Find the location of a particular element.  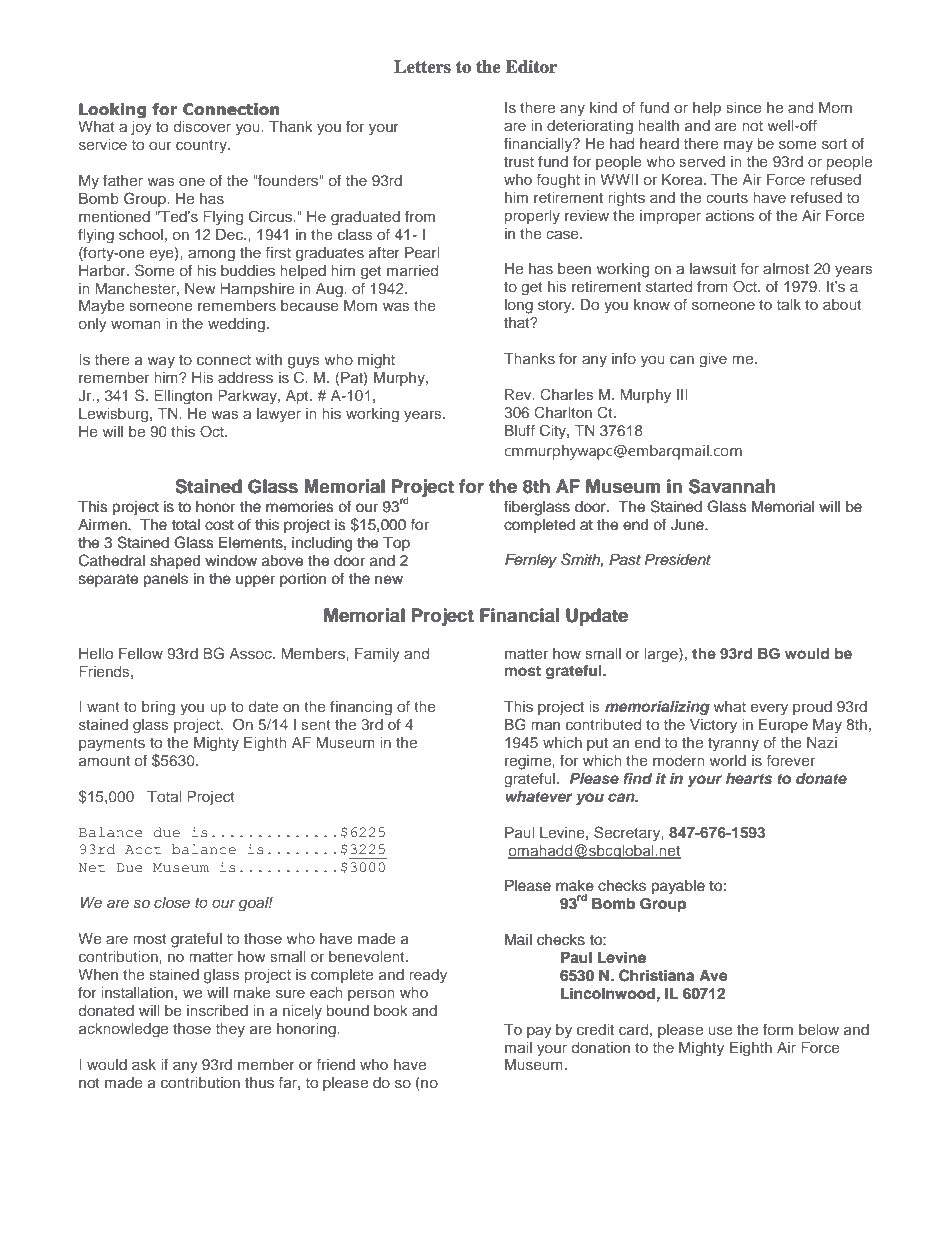

discover is located at coordinates (202, 126).
